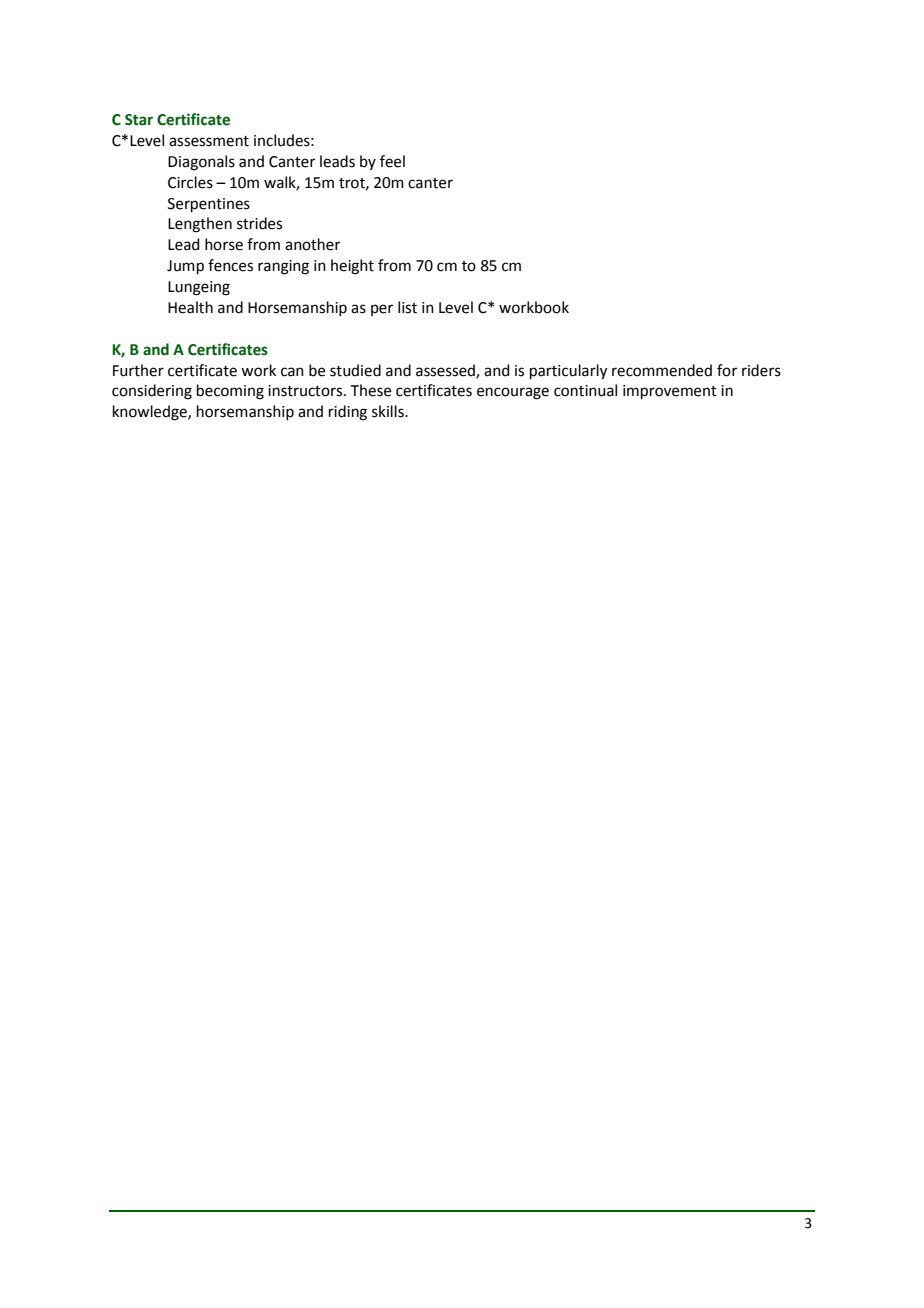  What do you see at coordinates (312, 244) in the screenshot?
I see `another` at bounding box center [312, 244].
